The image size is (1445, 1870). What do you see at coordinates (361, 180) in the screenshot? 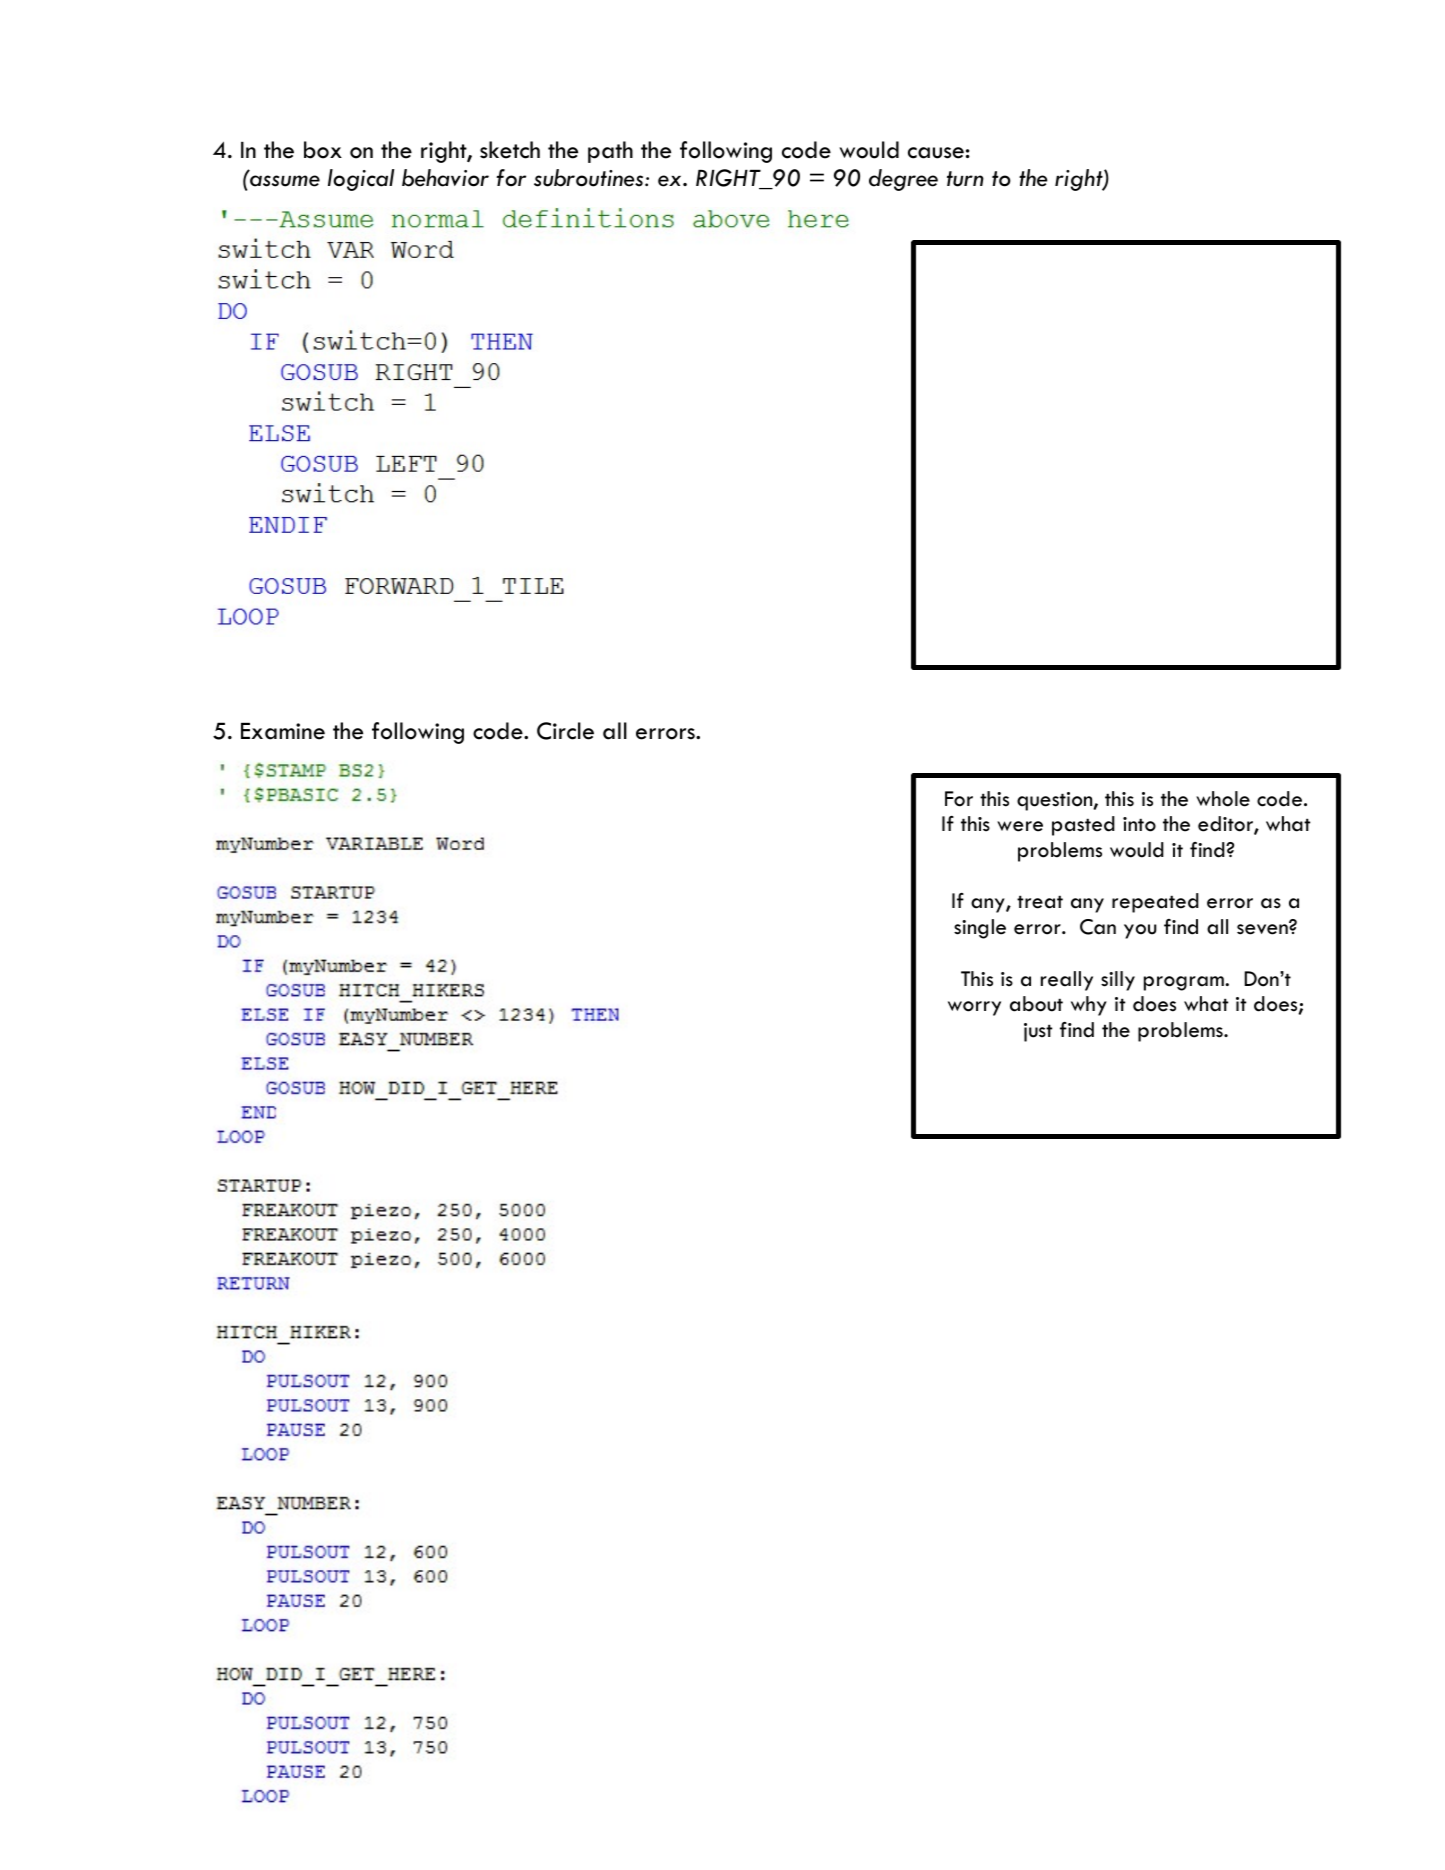
I see `logical` at bounding box center [361, 180].
